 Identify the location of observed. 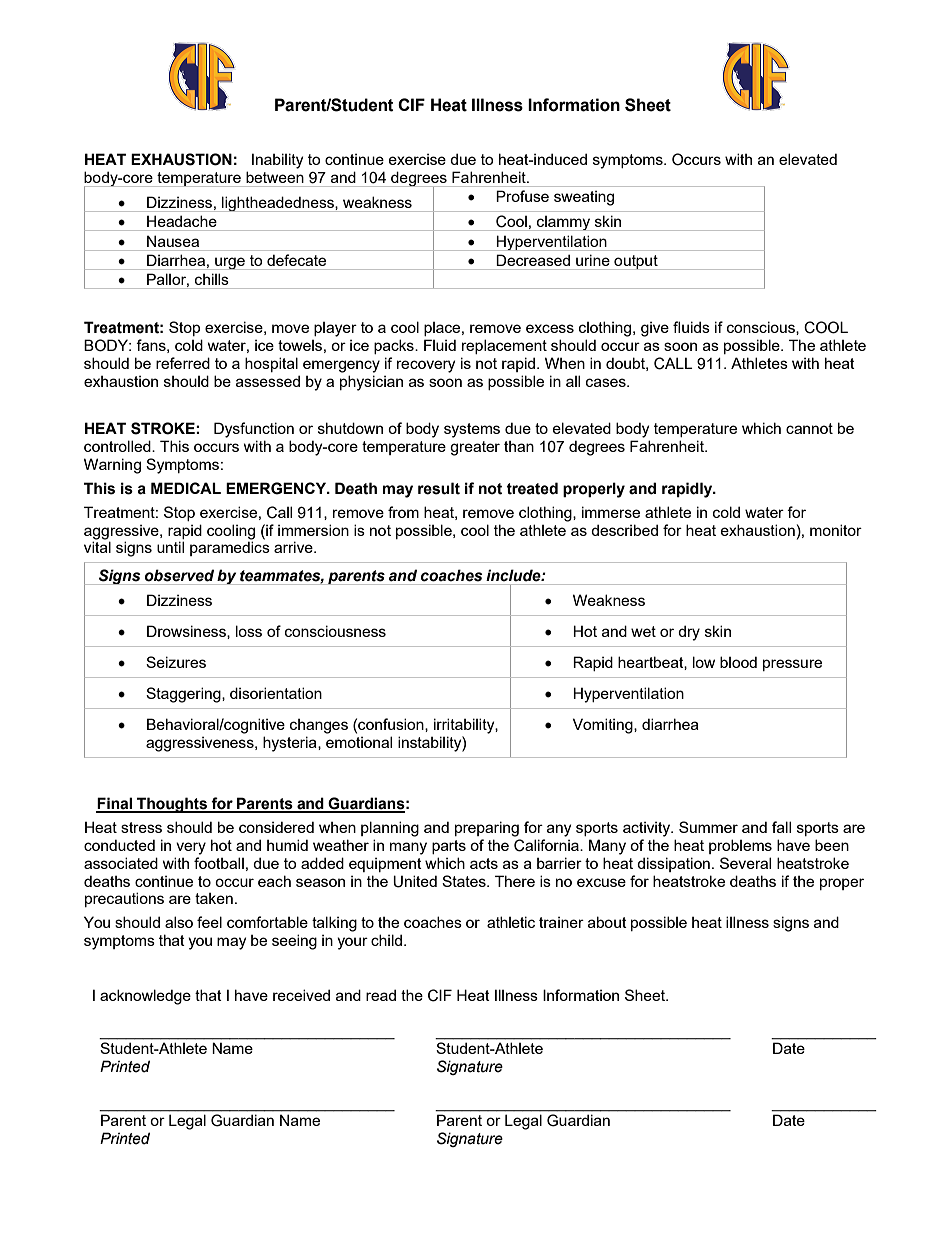
(179, 575).
